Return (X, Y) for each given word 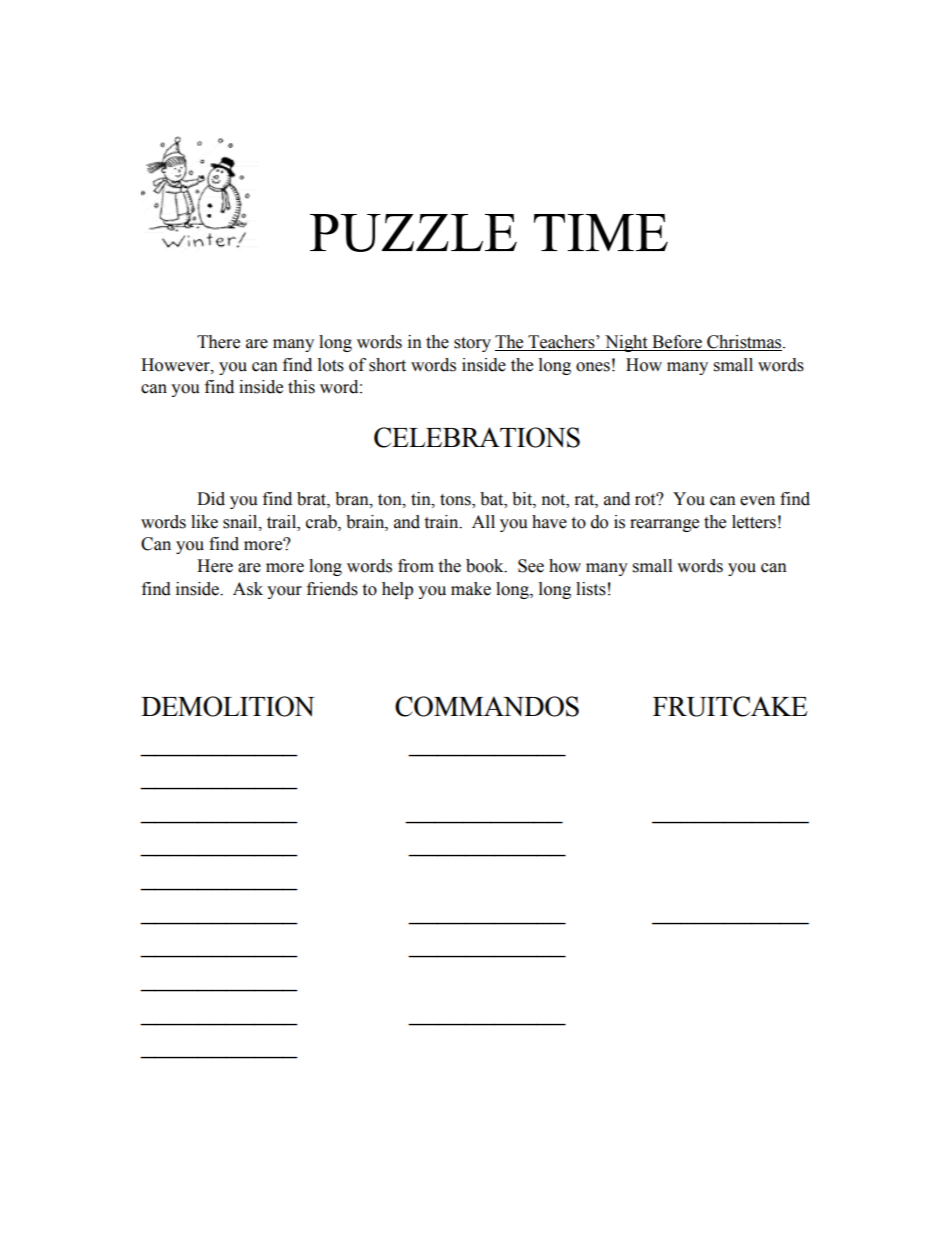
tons (456, 501)
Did (211, 499)
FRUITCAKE (730, 706)
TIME (601, 232)
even (757, 501)
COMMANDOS (487, 706)
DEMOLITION (227, 706)
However (176, 365)
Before (677, 343)
